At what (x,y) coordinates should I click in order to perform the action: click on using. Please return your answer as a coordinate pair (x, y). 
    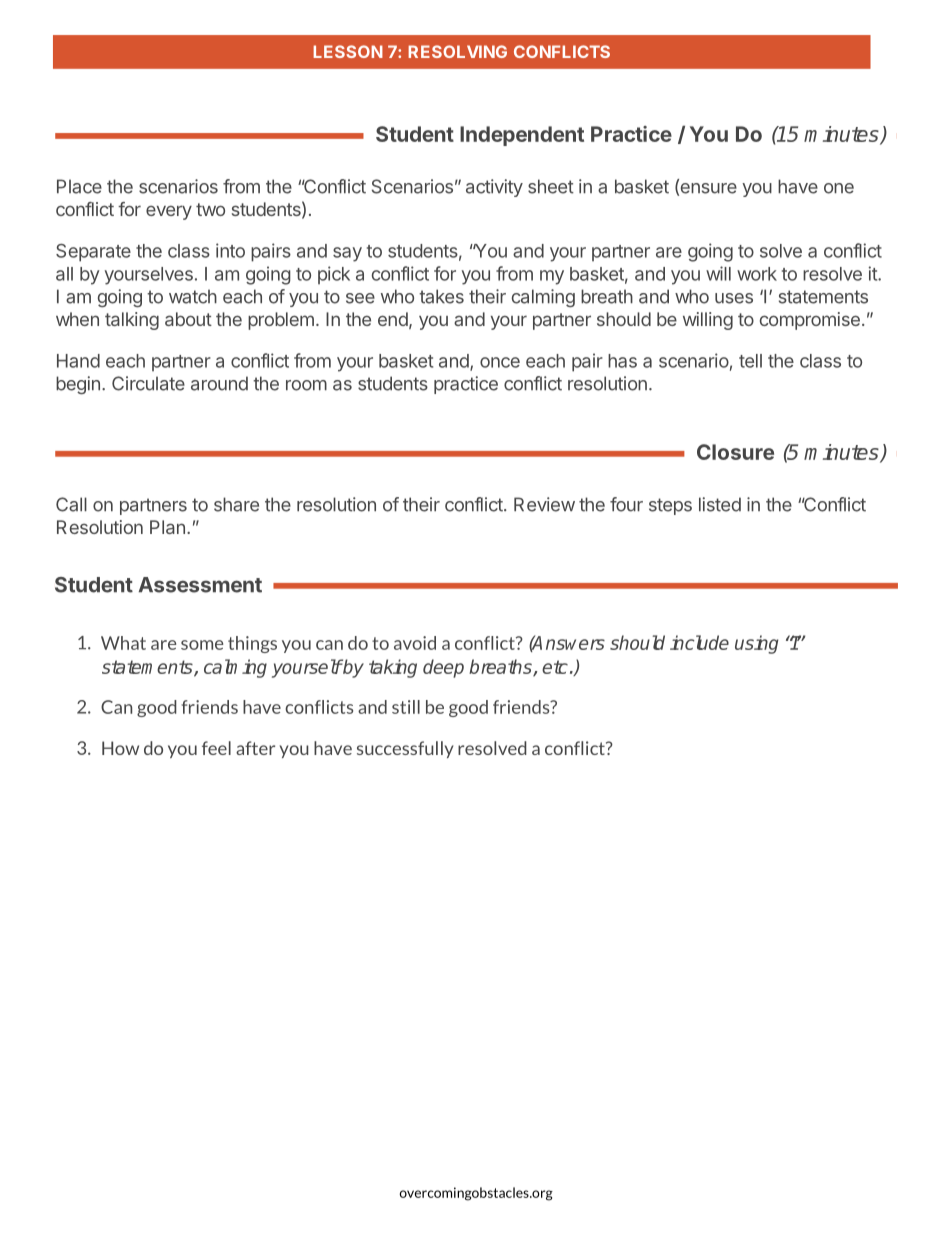
    Looking at the image, I should click on (756, 644).
